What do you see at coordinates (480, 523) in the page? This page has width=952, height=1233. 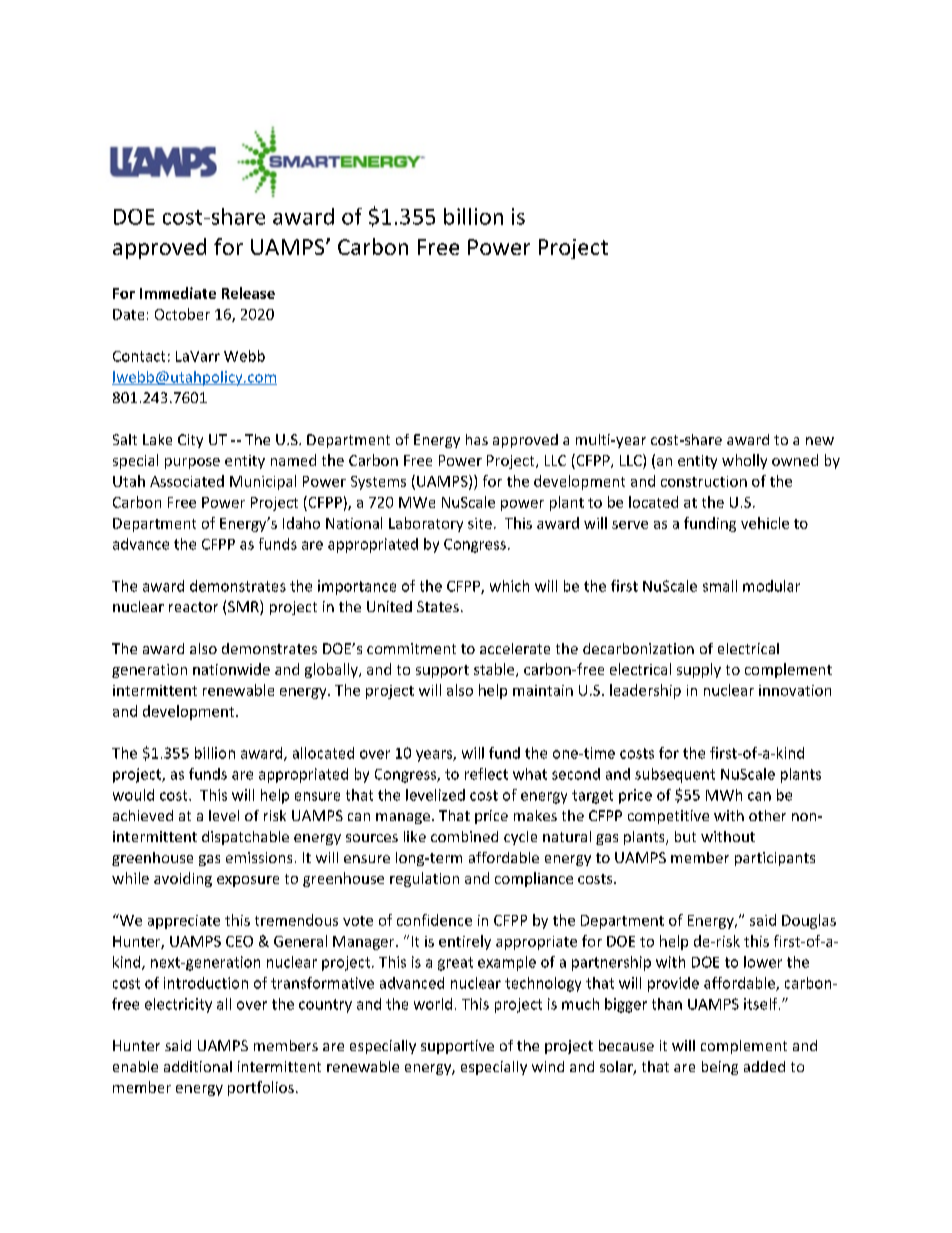 I see `site` at bounding box center [480, 523].
